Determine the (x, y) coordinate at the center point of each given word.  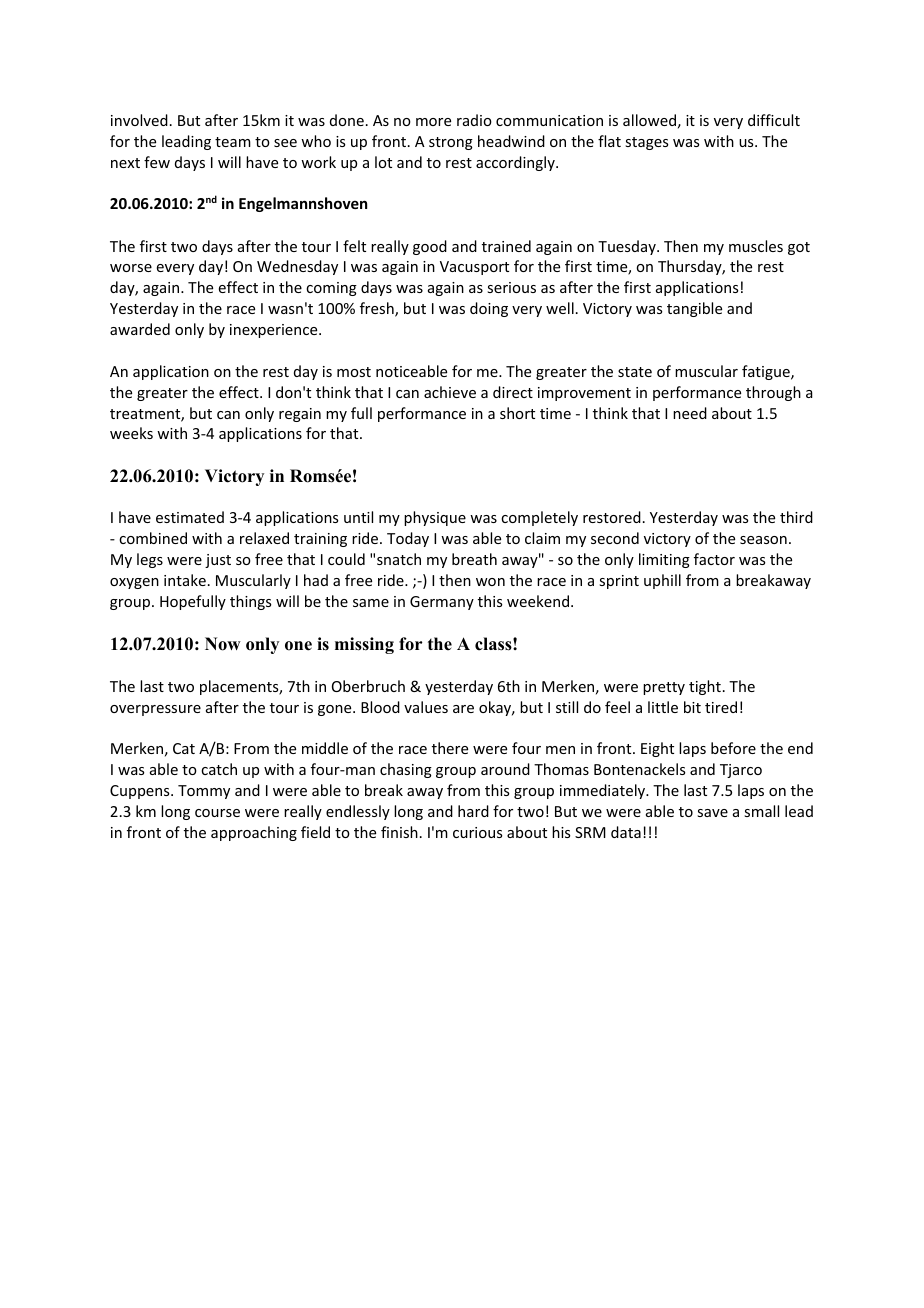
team (233, 142)
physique (435, 518)
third (796, 517)
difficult (774, 120)
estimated (190, 517)
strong (451, 143)
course (217, 813)
